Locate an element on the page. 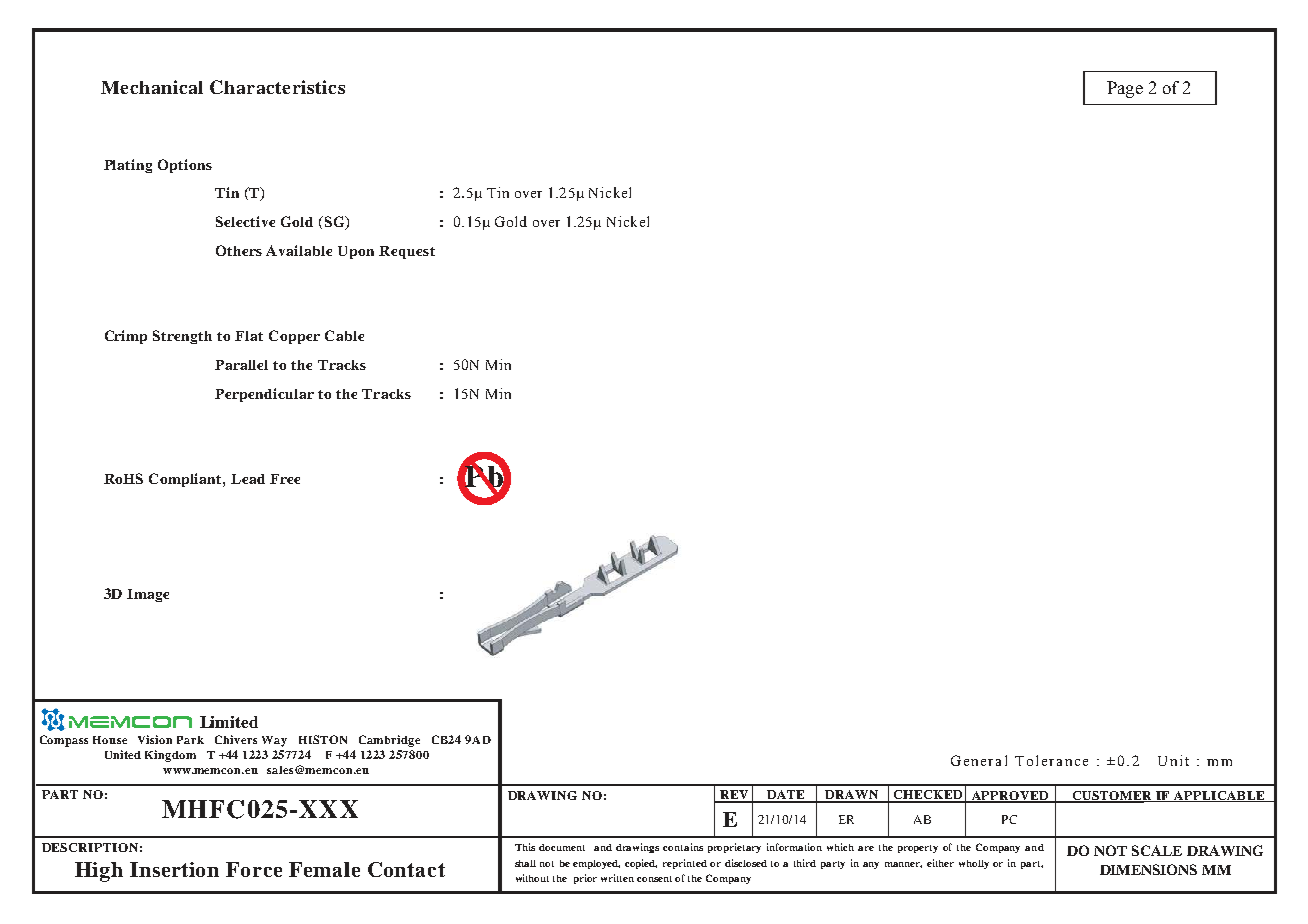  Page is located at coordinates (1125, 89).
